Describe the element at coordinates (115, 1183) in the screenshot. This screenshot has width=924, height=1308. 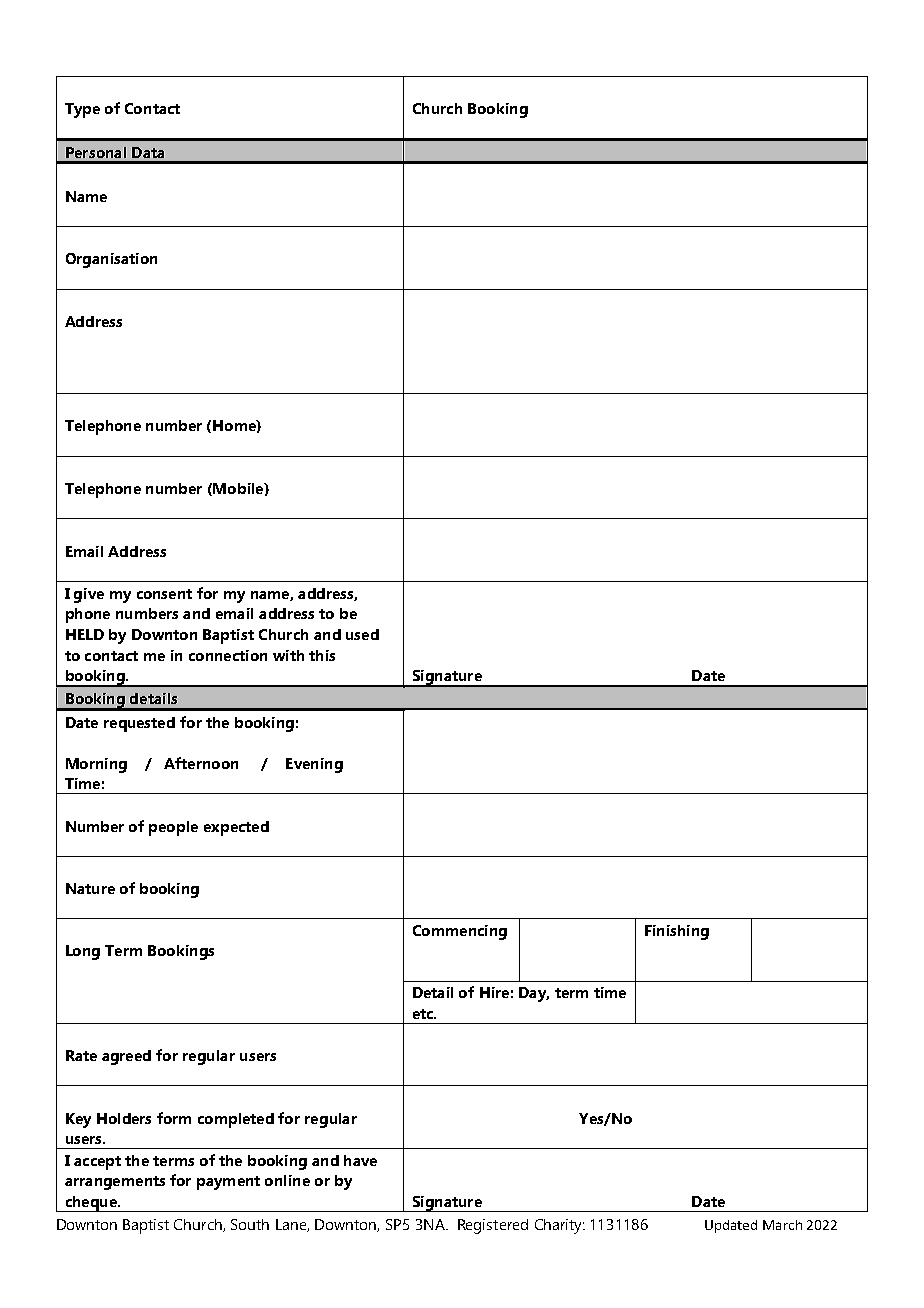
I see `arrangements` at that location.
